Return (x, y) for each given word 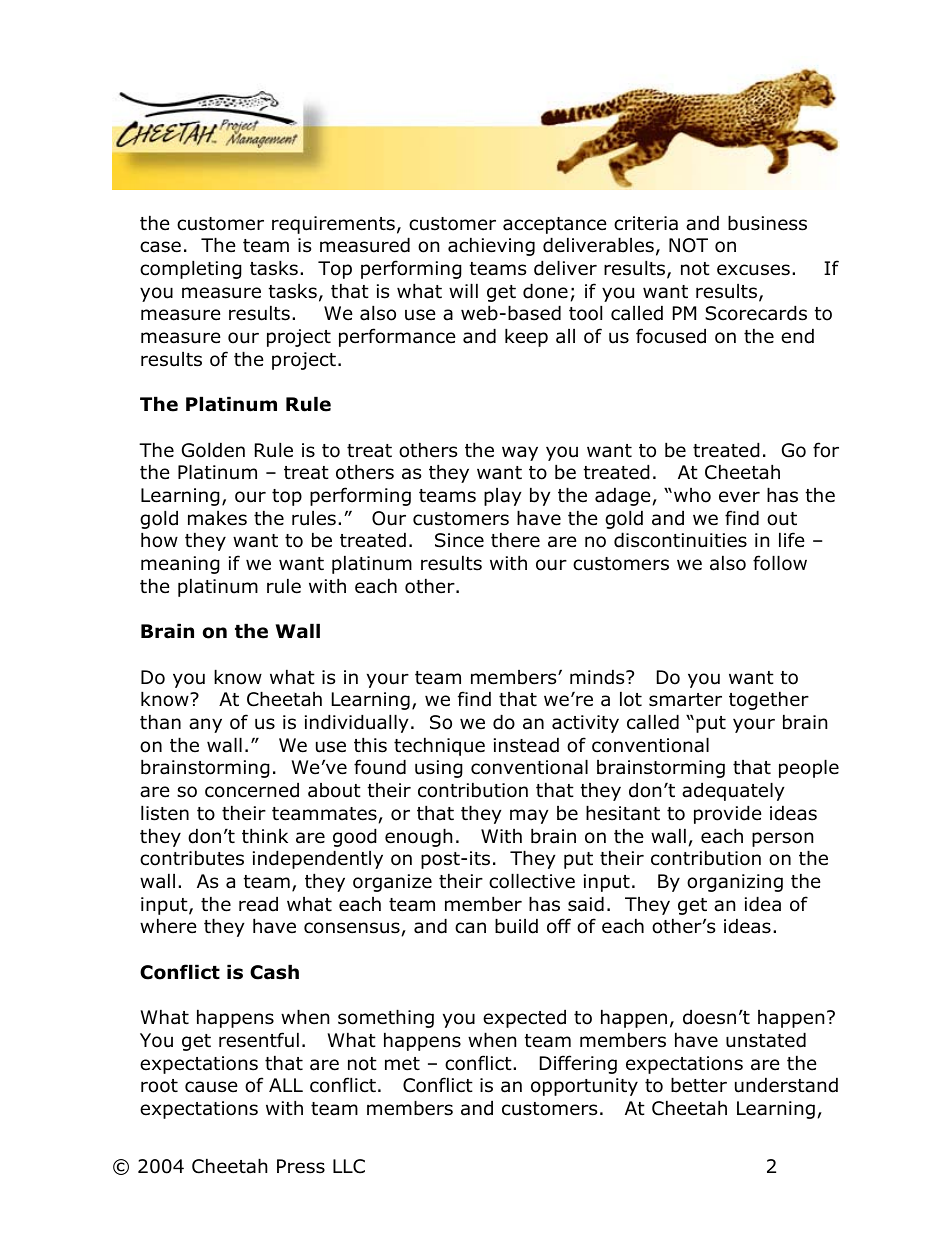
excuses (753, 270)
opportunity (584, 1087)
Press (301, 1166)
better (699, 1085)
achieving (491, 246)
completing (191, 269)
